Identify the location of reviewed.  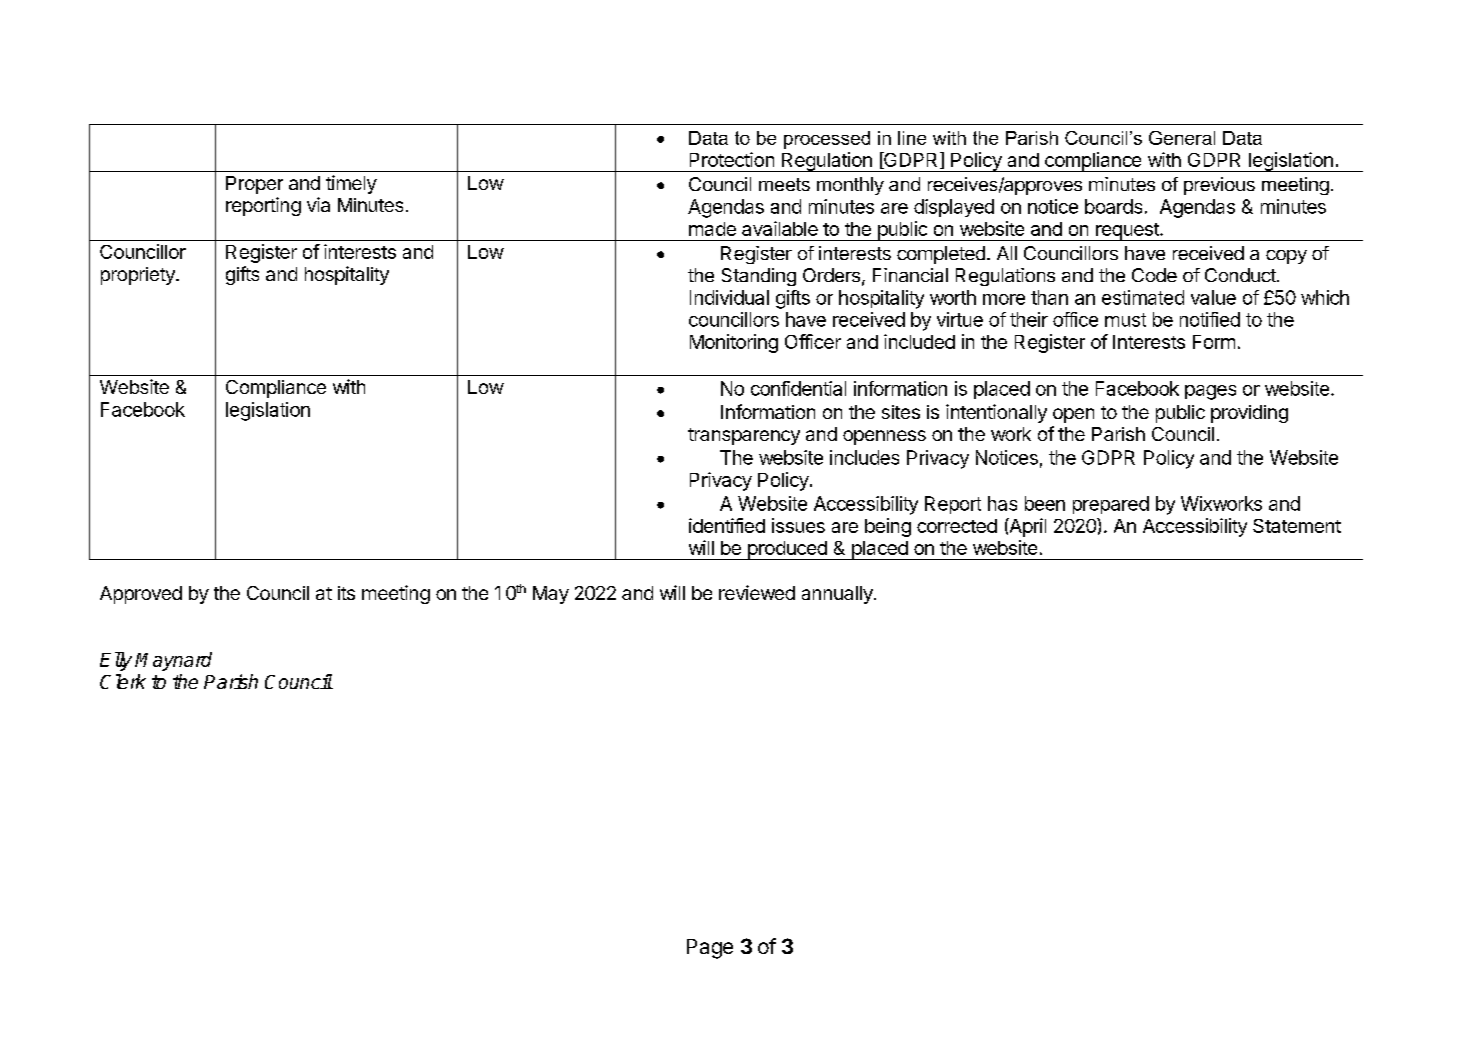
(757, 592).
